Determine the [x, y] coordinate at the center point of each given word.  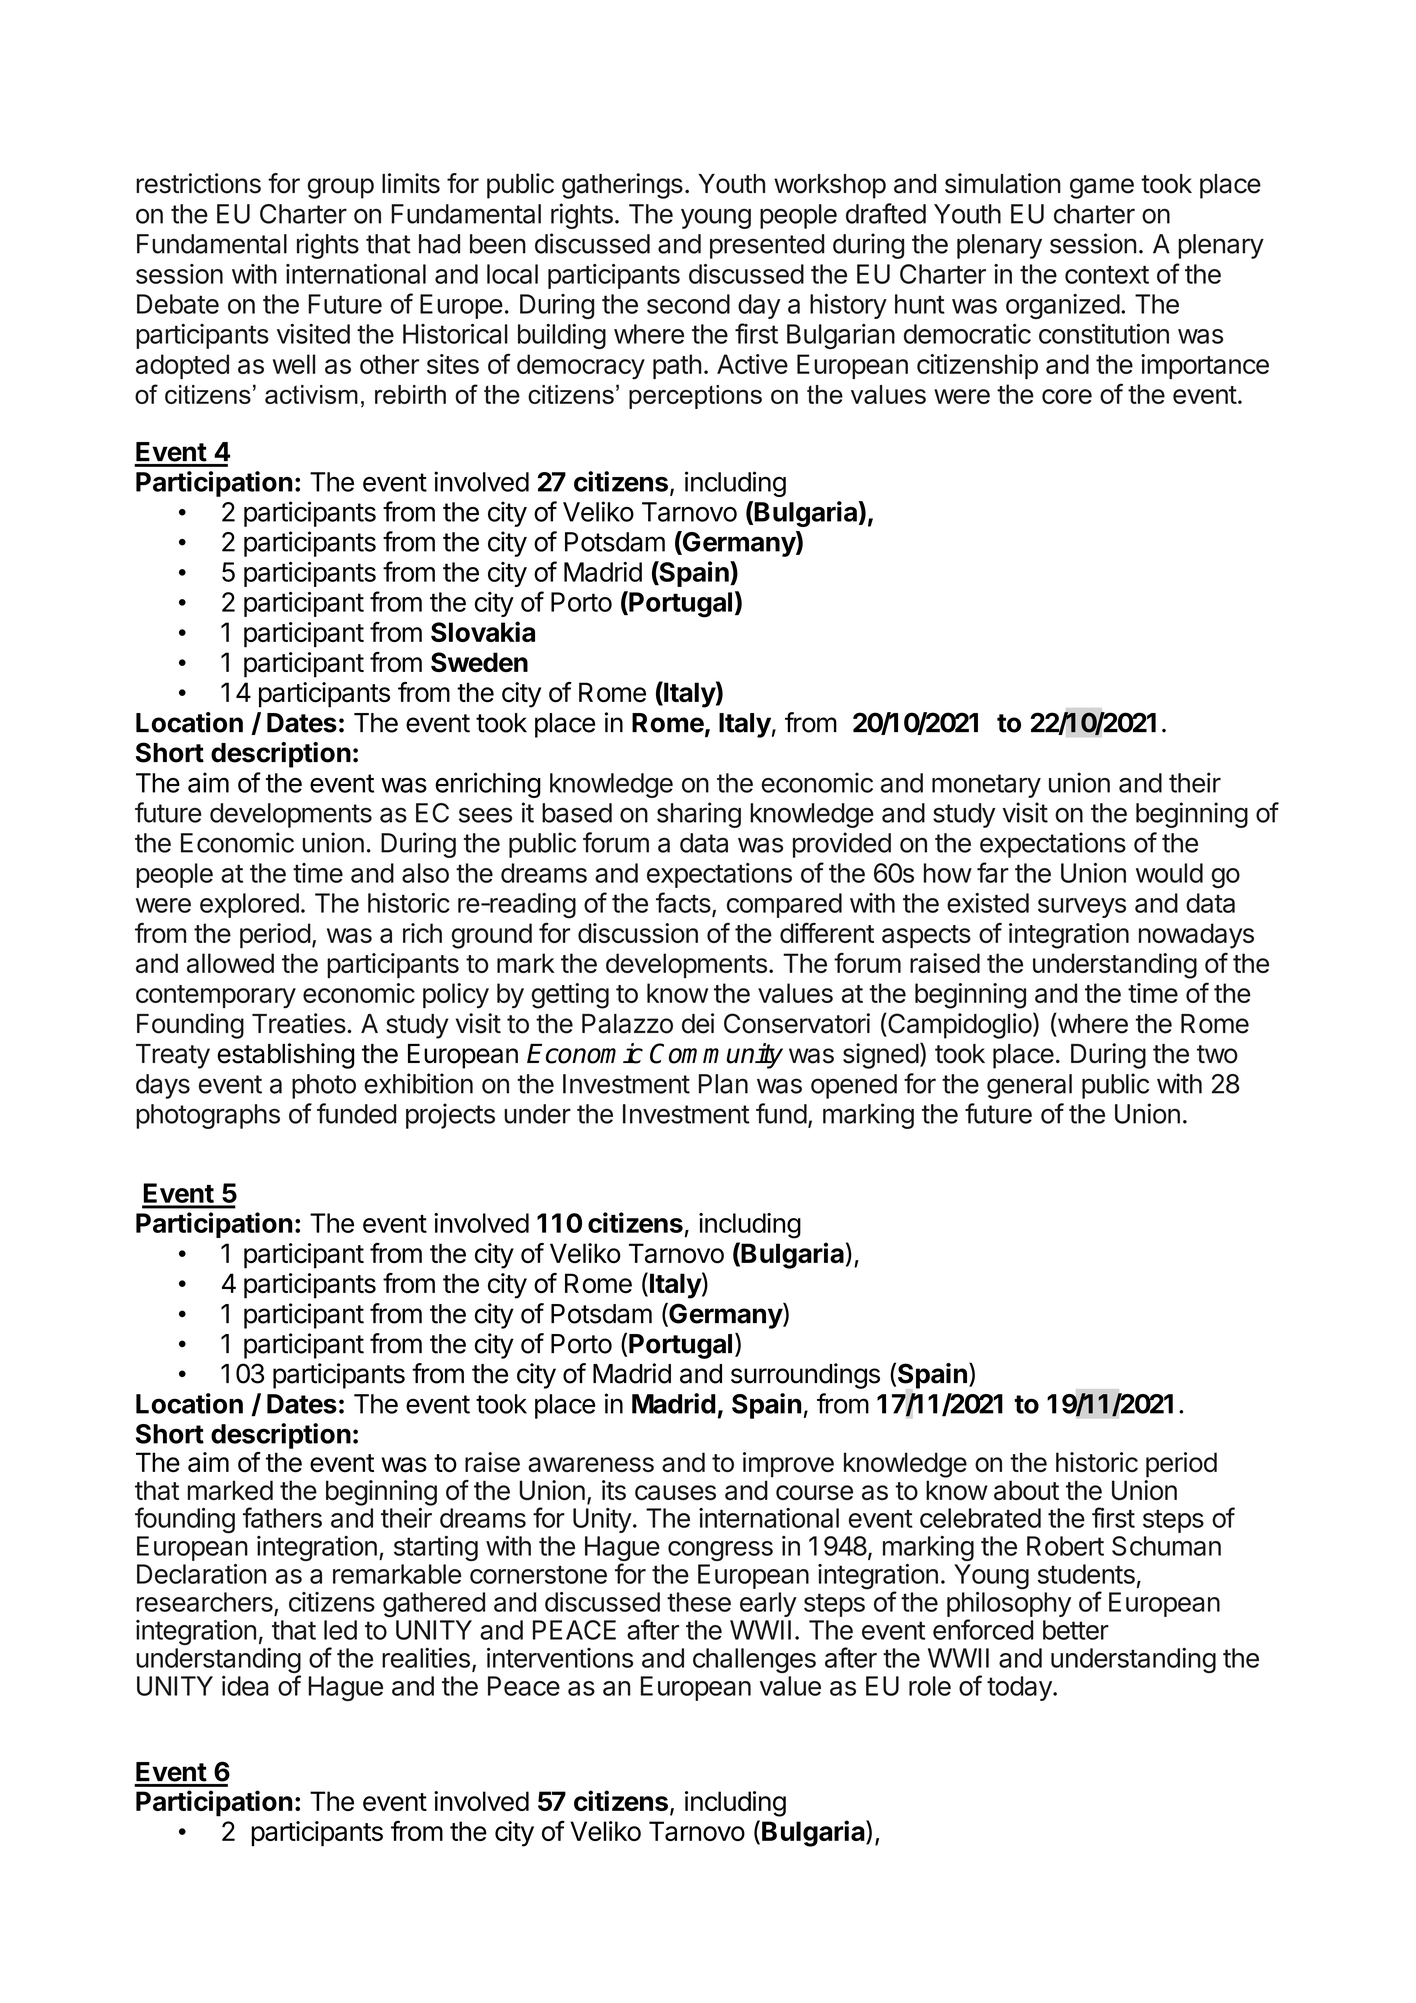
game [1102, 188]
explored [249, 905]
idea [245, 1686]
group [340, 188]
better [1076, 1630]
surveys [1082, 908]
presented [767, 246]
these [699, 1602]
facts [684, 903]
